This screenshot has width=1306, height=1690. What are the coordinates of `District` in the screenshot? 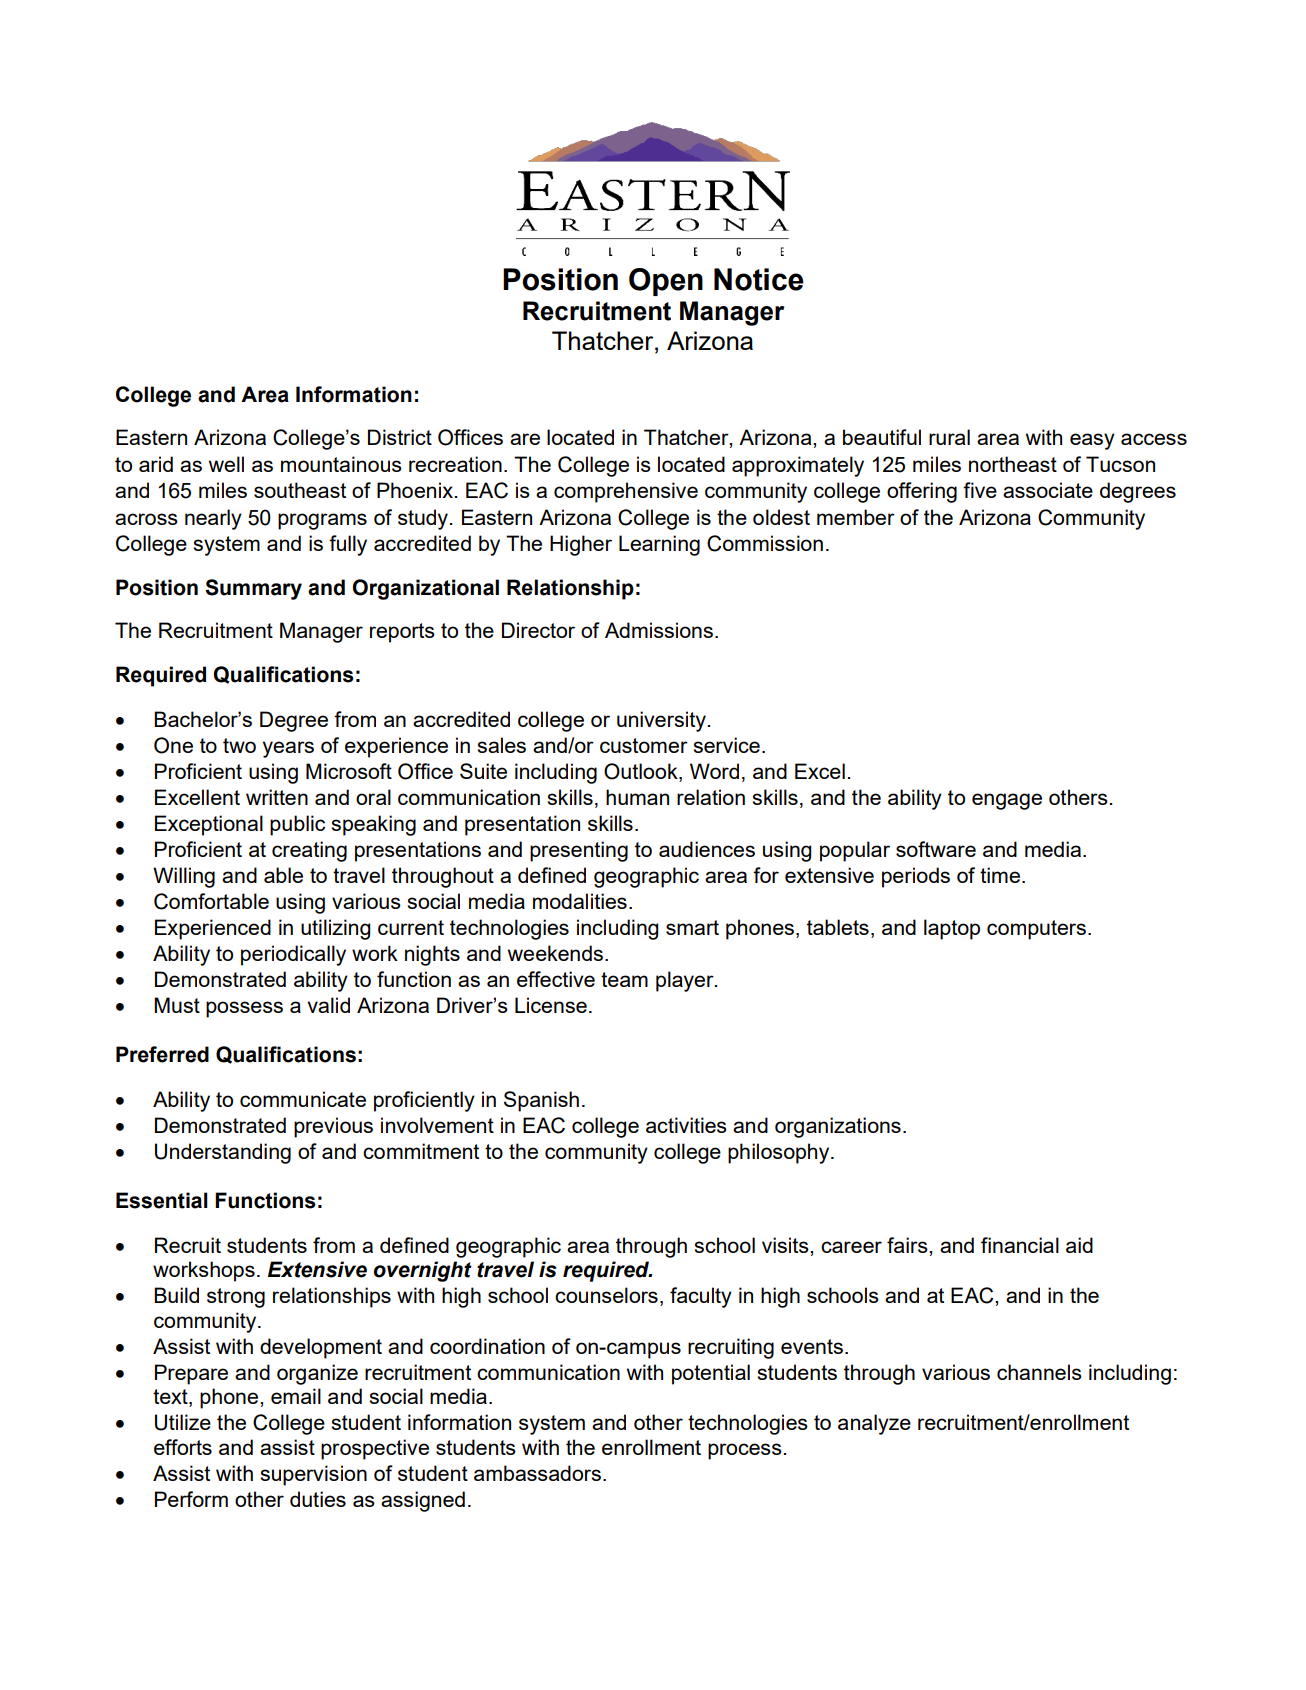 It's located at (400, 437).
